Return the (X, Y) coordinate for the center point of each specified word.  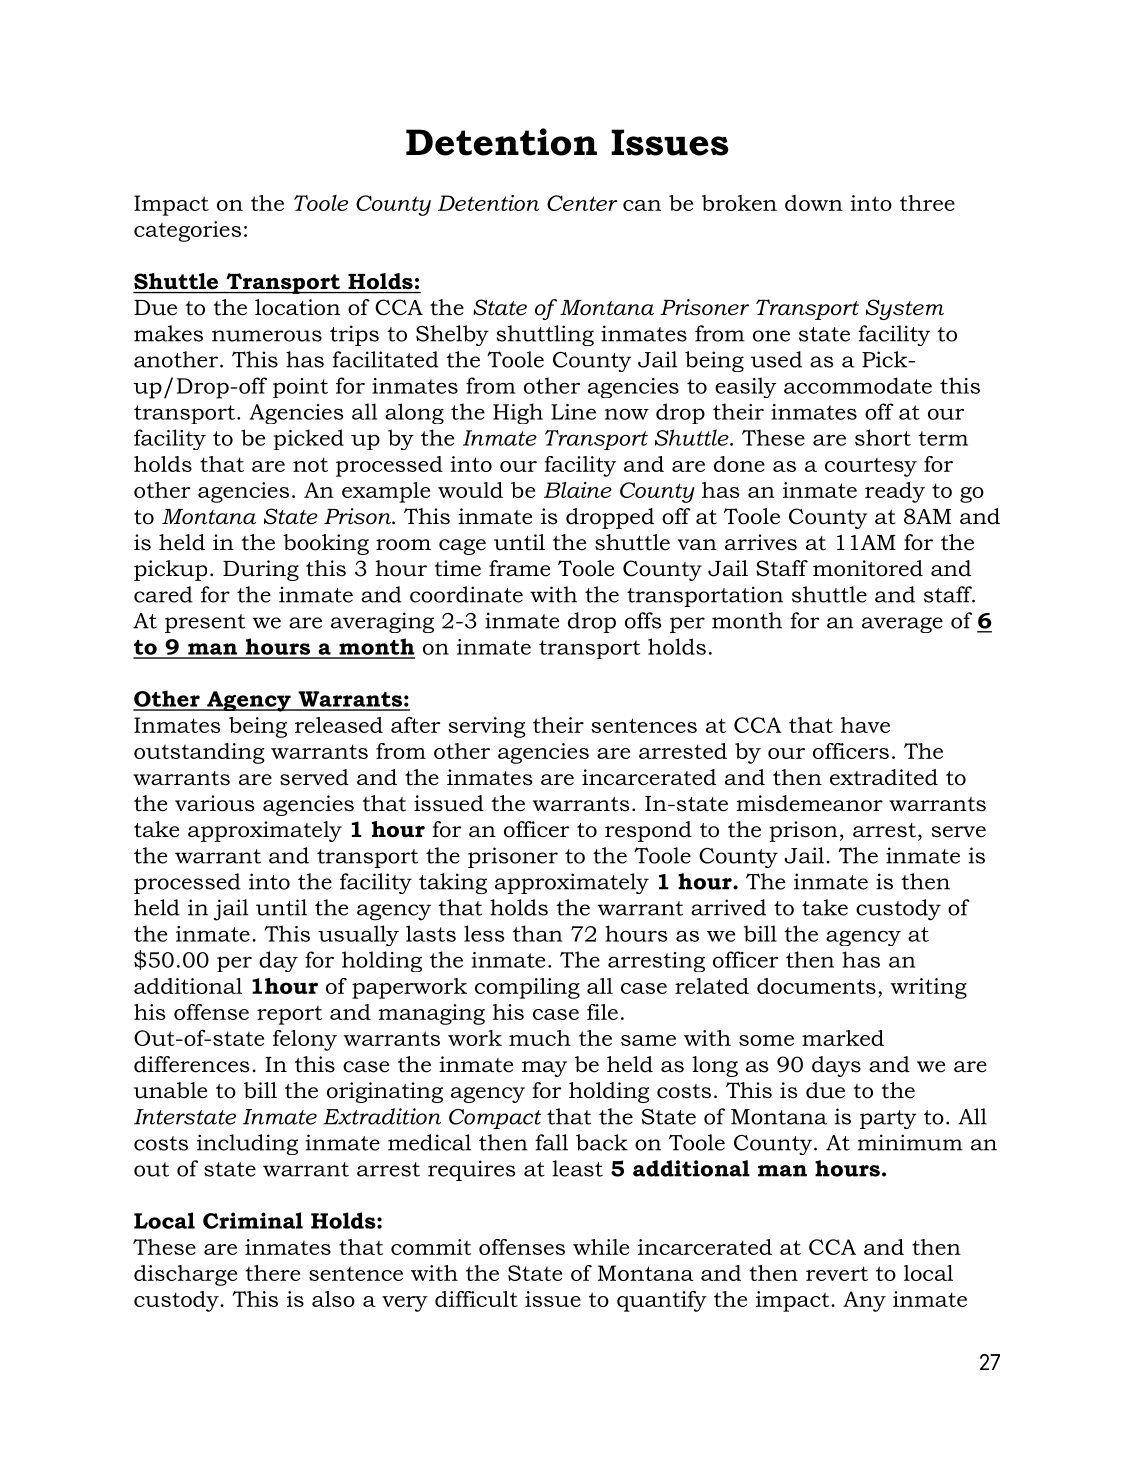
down (814, 203)
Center (582, 203)
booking (326, 544)
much (540, 1038)
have (865, 725)
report (289, 1015)
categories (187, 231)
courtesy (871, 467)
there (273, 1273)
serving (487, 727)
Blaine (578, 490)
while (601, 1247)
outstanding (199, 753)
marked (843, 1038)
